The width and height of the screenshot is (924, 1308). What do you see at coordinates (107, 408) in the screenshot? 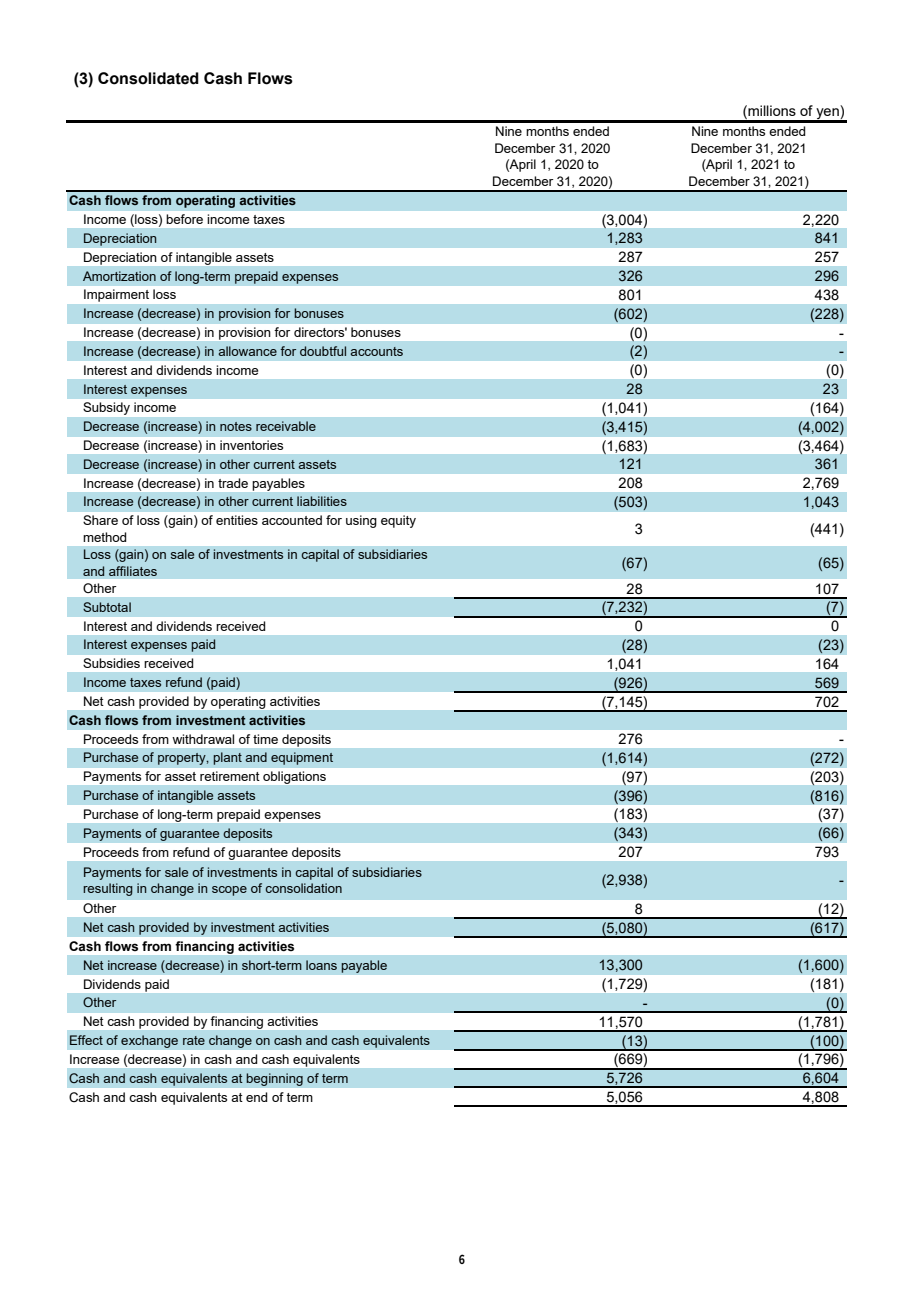
I see `Subsidy` at bounding box center [107, 408].
